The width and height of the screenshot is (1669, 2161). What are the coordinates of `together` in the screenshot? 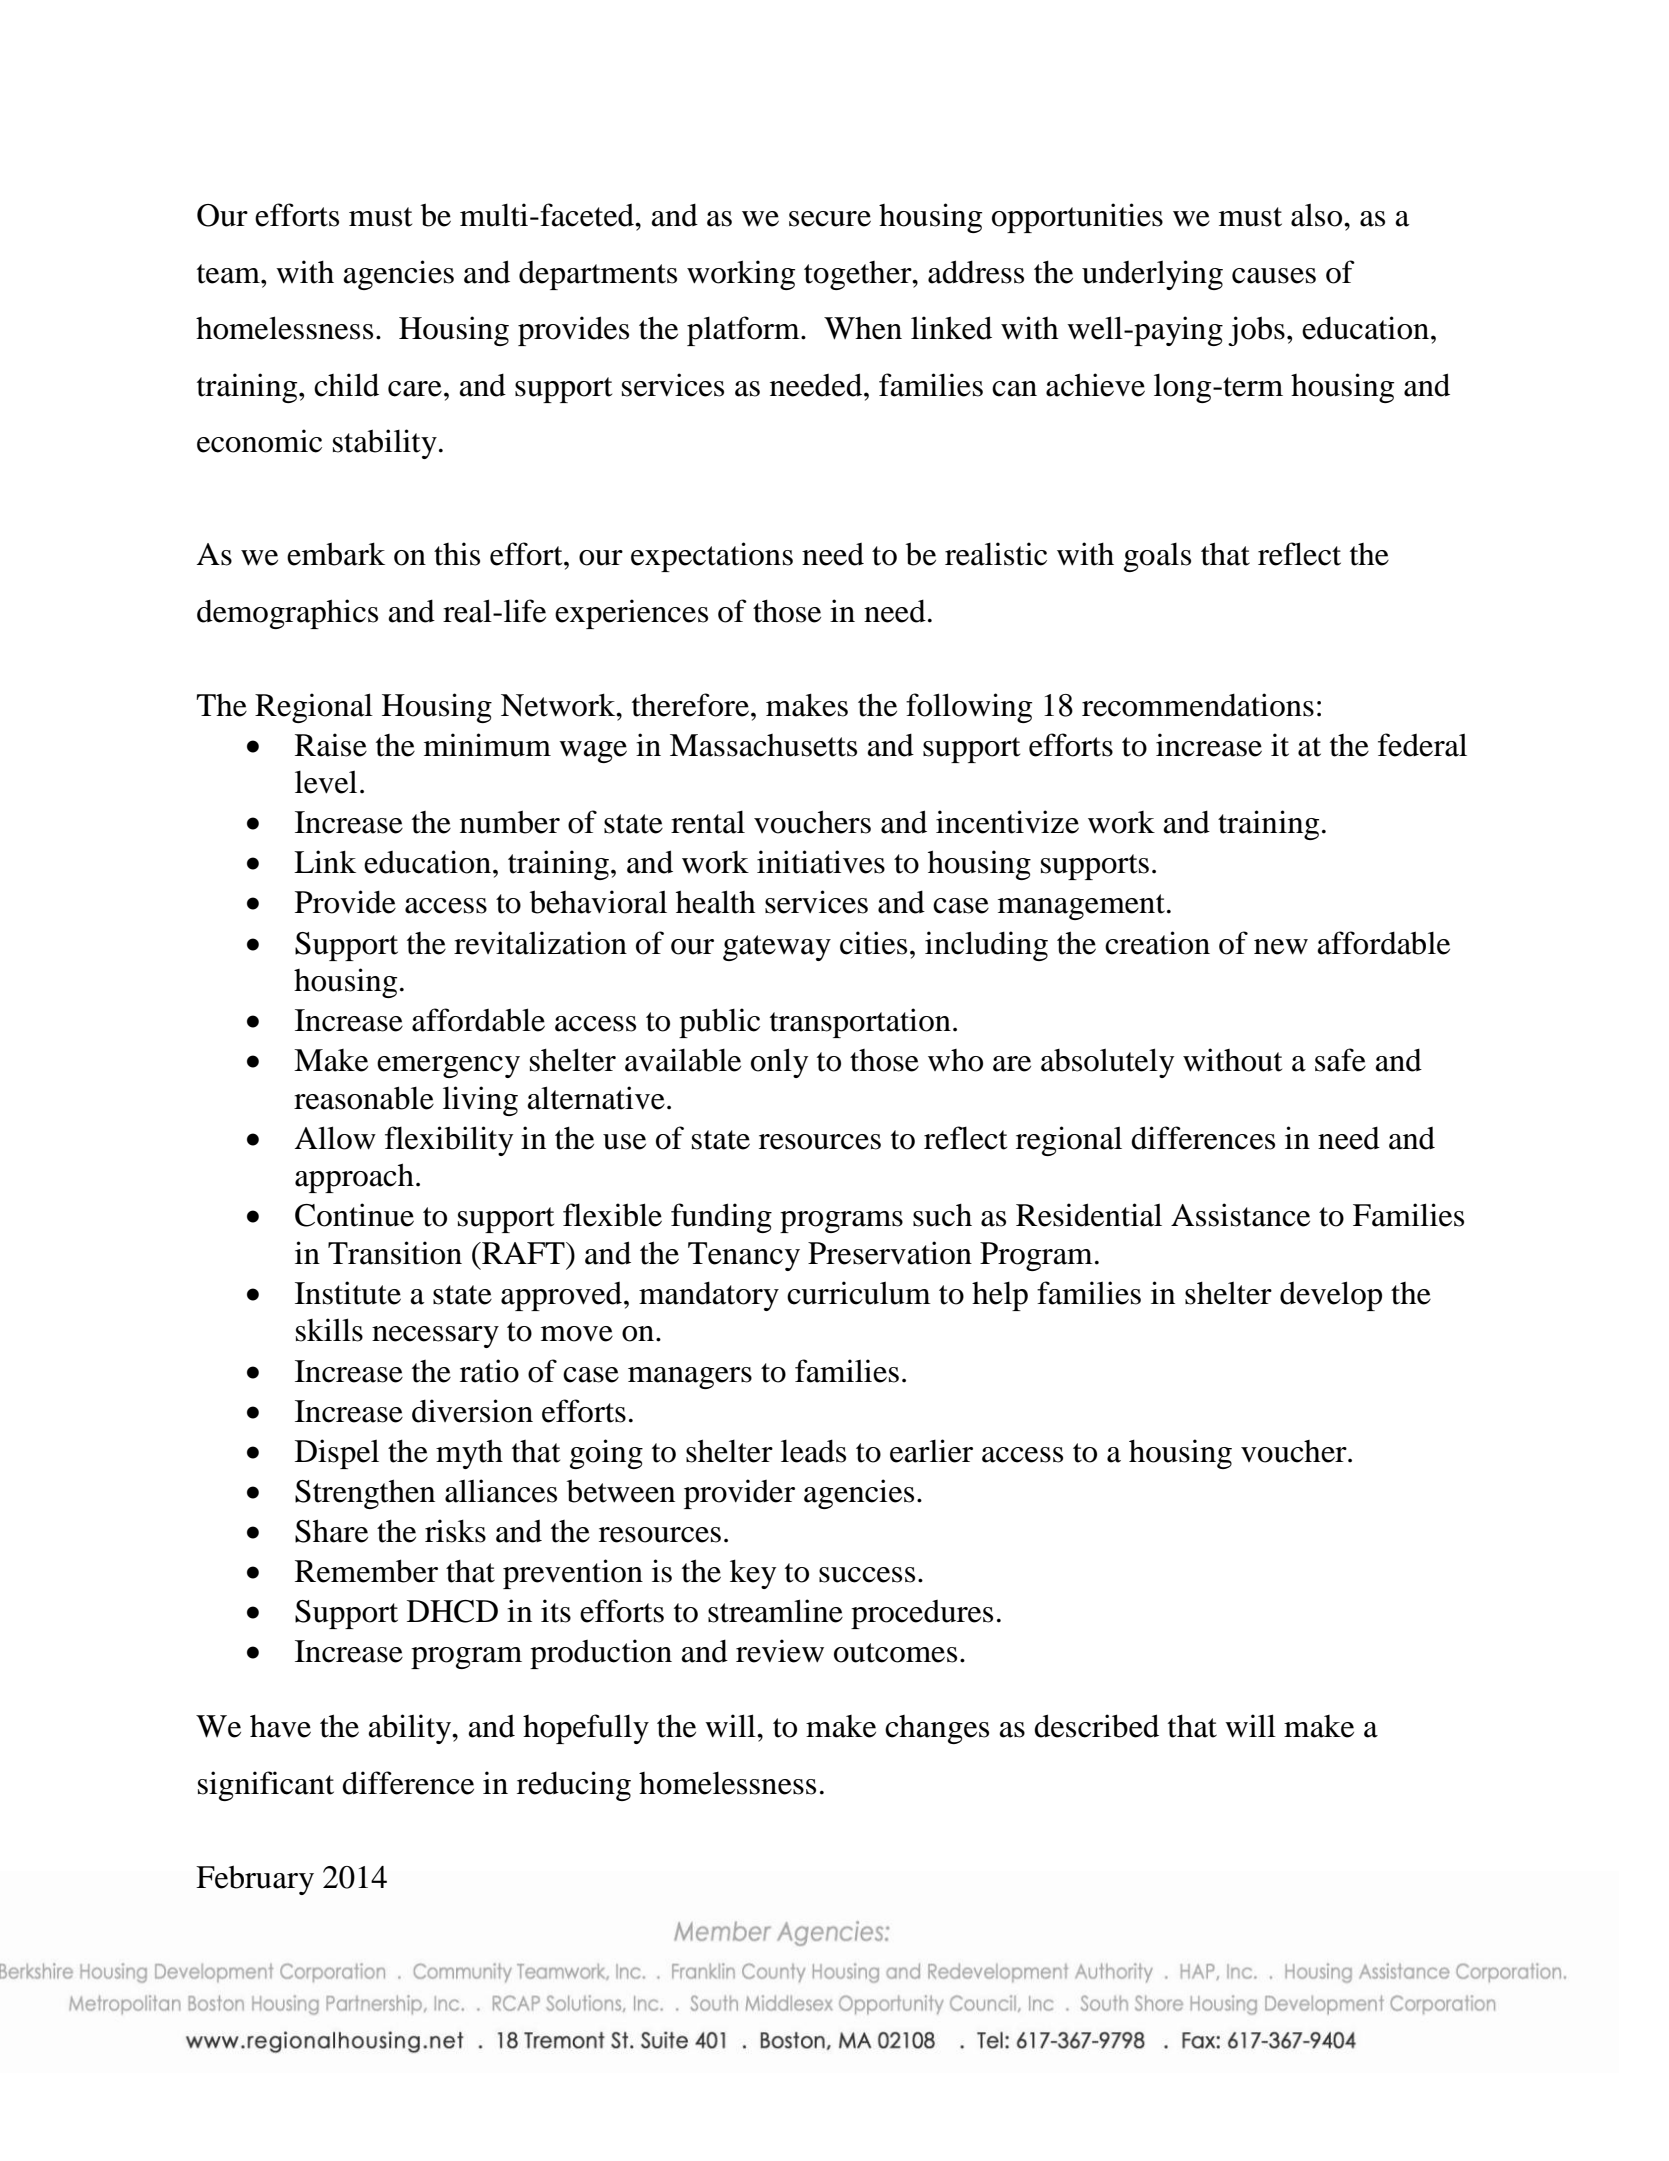 It's located at (859, 275).
